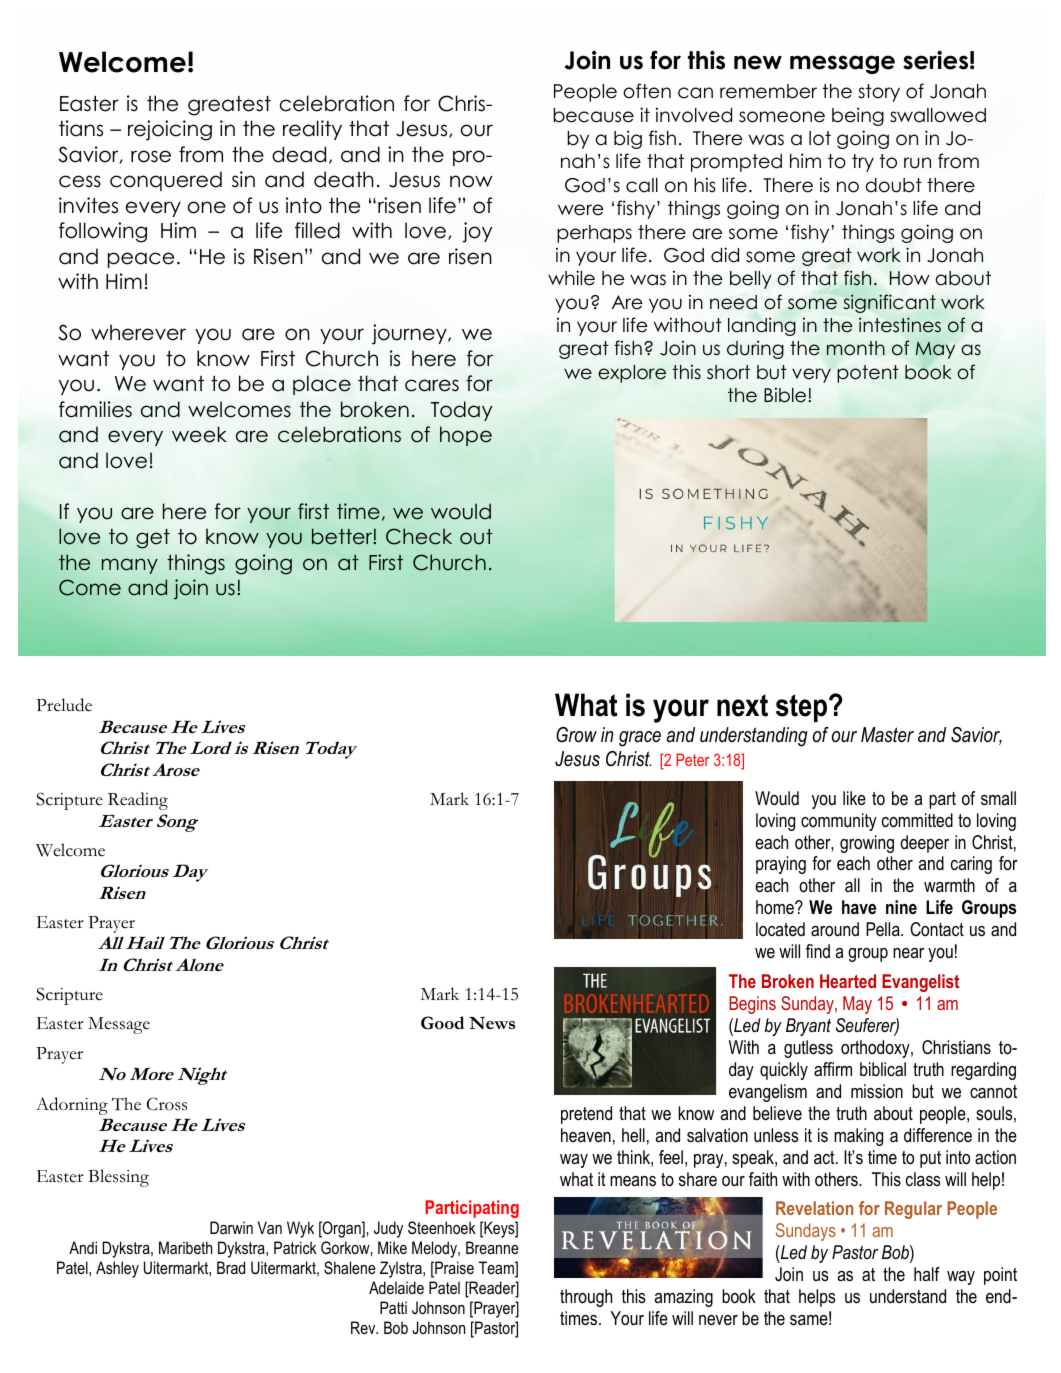 The width and height of the document is (1061, 1373). I want to click on many, so click(130, 566).
